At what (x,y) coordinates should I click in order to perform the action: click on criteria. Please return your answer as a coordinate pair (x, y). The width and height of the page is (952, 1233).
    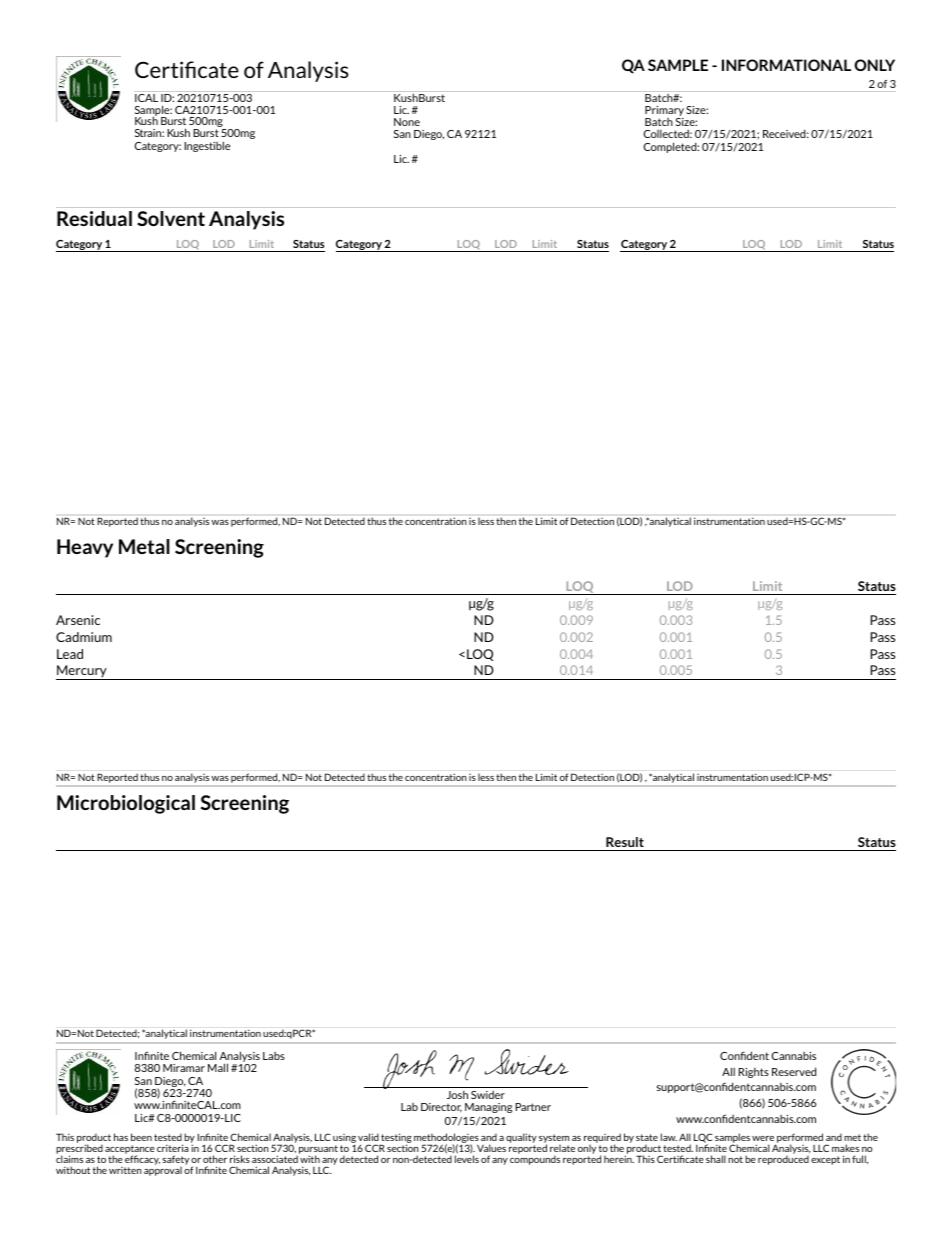
    Looking at the image, I should click on (173, 1148).
